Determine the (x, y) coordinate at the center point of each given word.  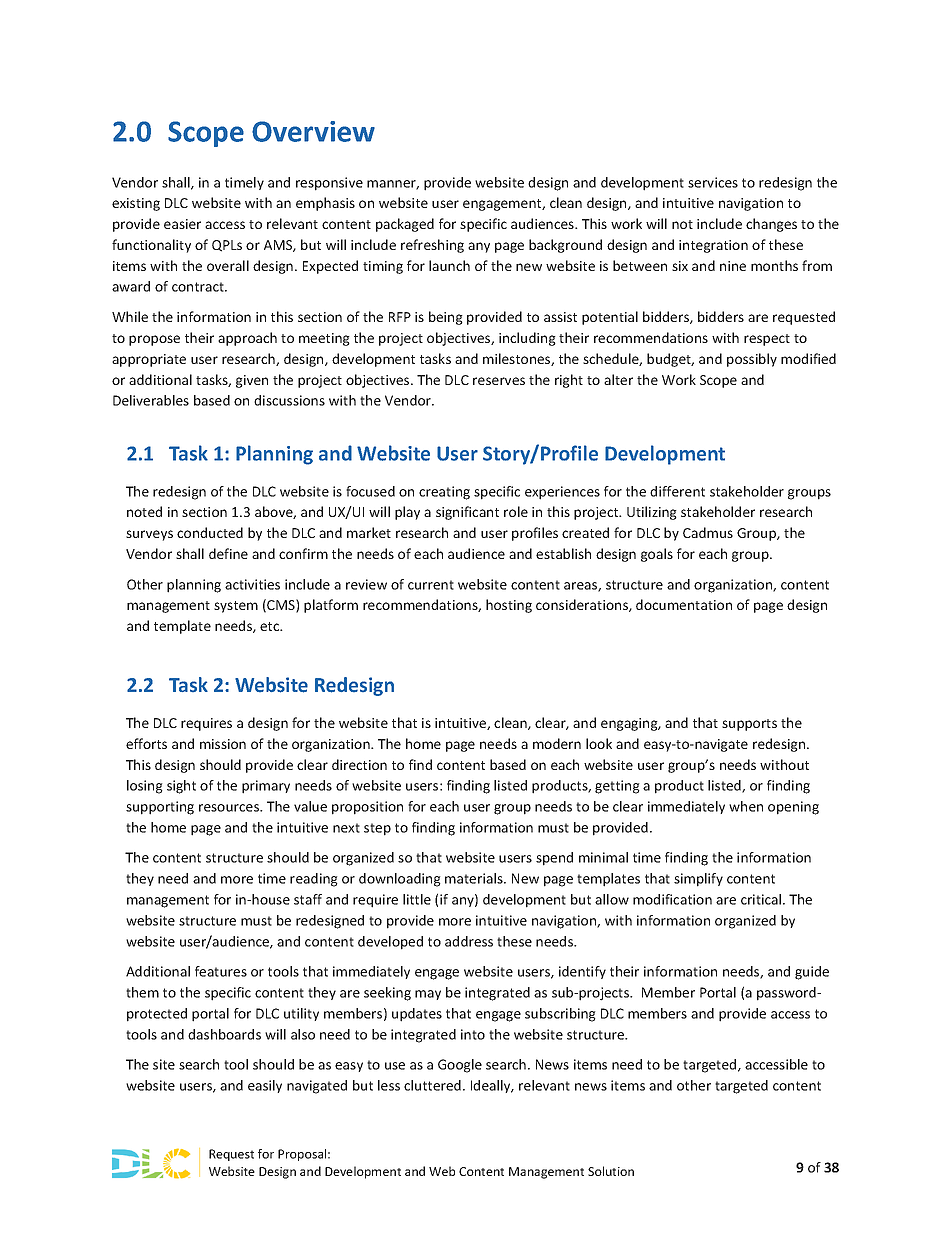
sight (181, 787)
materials (475, 878)
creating (444, 493)
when (746, 806)
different (677, 491)
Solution (611, 1171)
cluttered (432, 1085)
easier (182, 224)
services (713, 182)
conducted (210, 532)
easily (265, 1086)
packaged (405, 225)
